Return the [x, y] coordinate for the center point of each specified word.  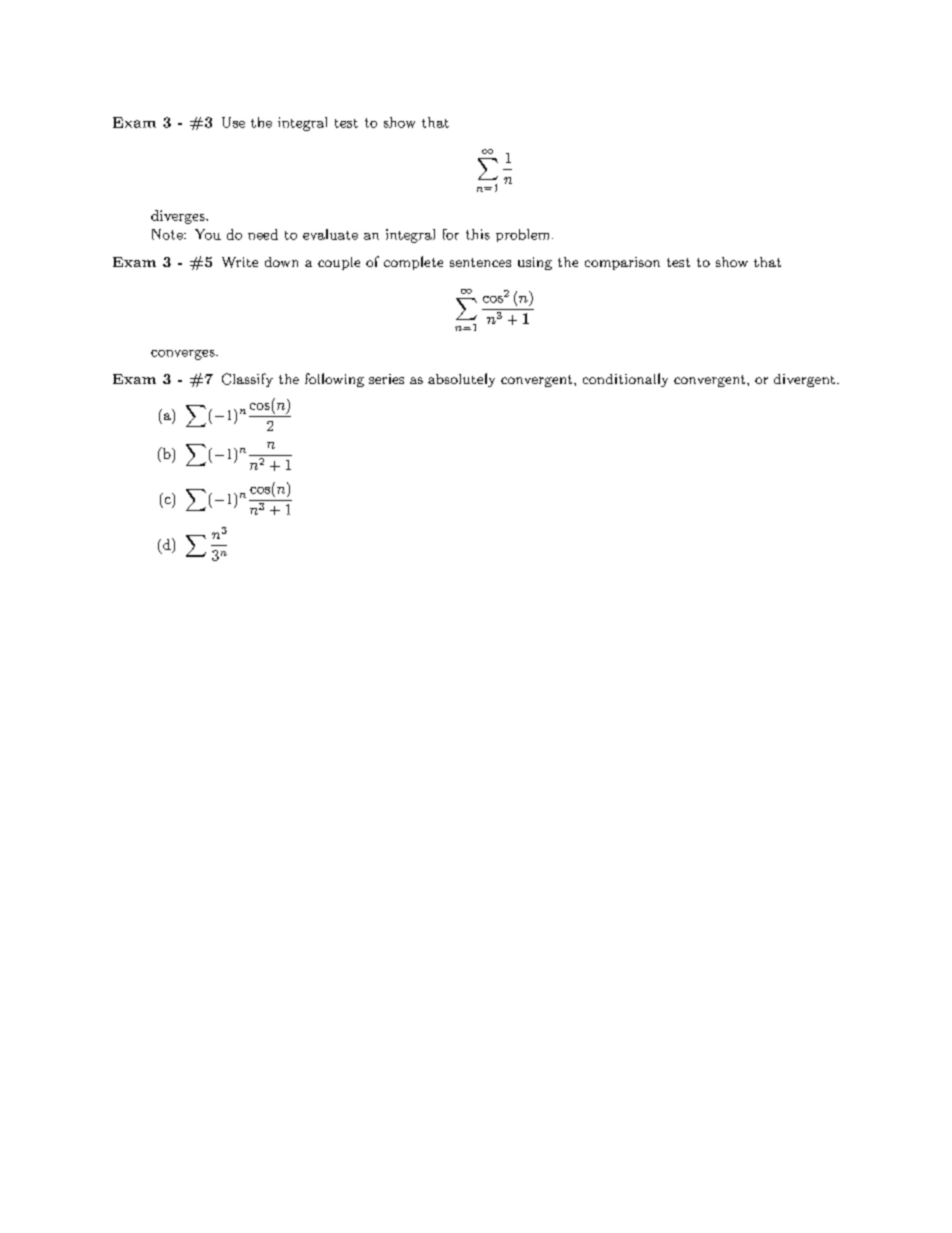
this [478, 234]
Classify [247, 380]
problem [522, 235]
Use [233, 122]
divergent [804, 380]
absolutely [461, 380]
